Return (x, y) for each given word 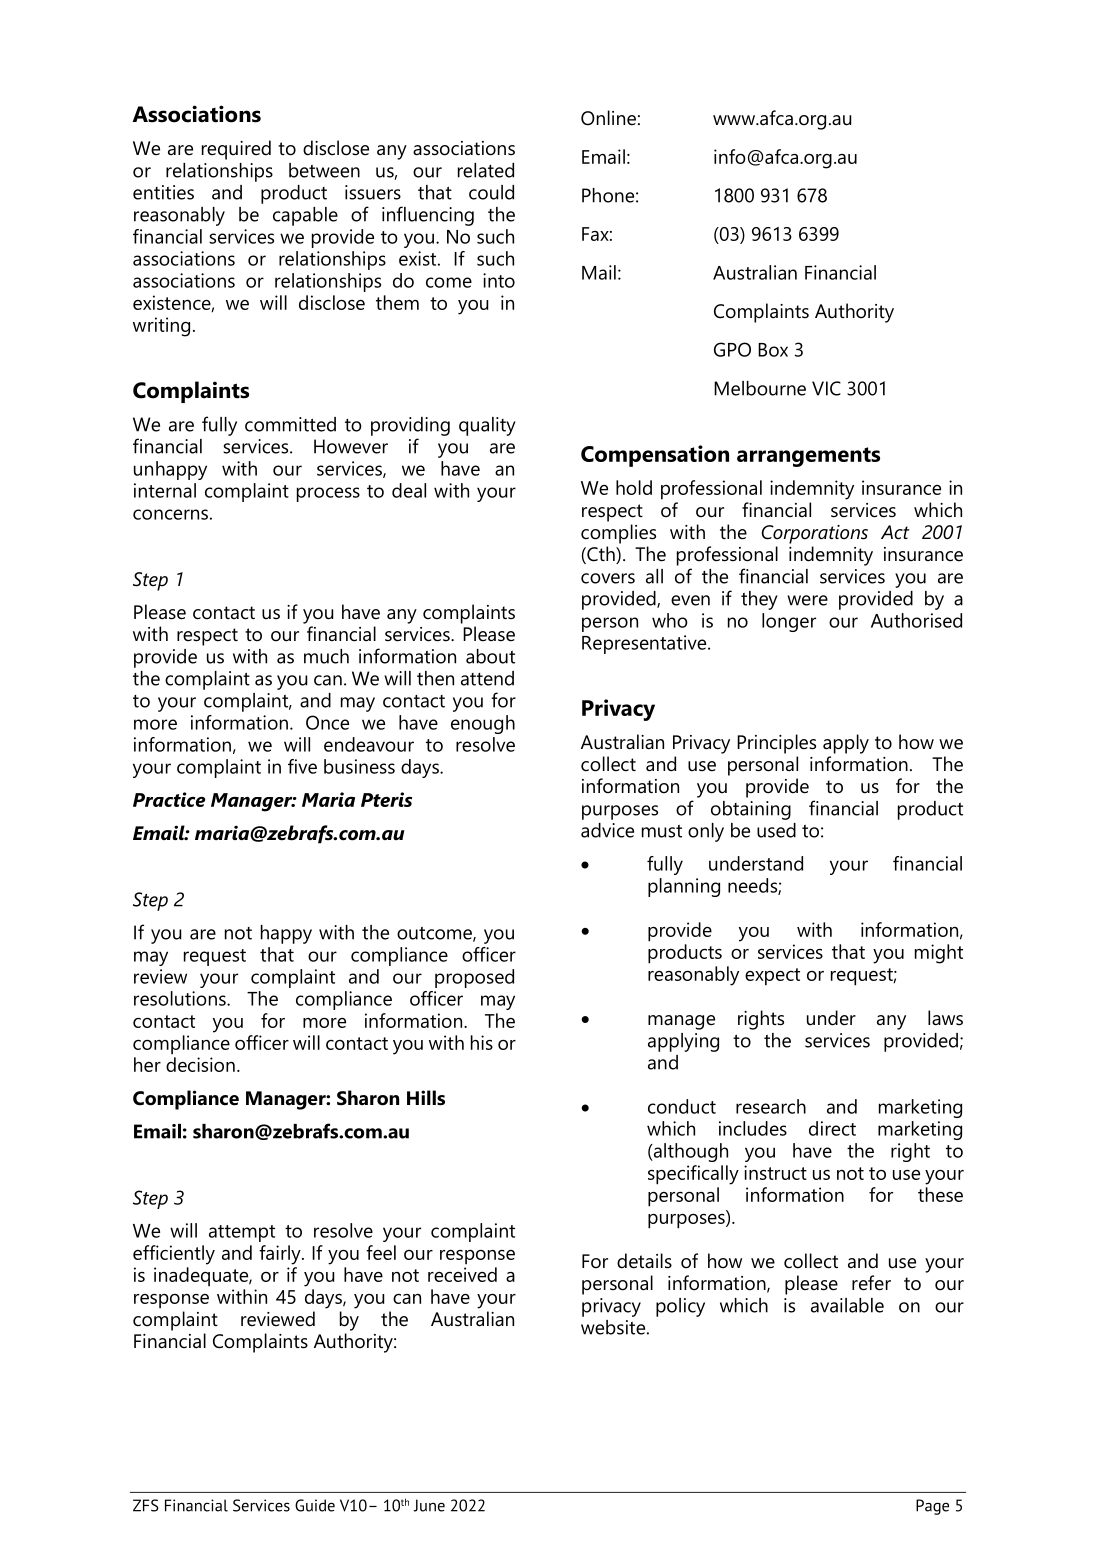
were (807, 600)
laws (945, 1018)
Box (773, 350)
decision (200, 1064)
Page (932, 1507)
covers (608, 578)
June (429, 1505)
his (482, 1042)
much (326, 656)
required (236, 150)
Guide (315, 1505)
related (486, 170)
